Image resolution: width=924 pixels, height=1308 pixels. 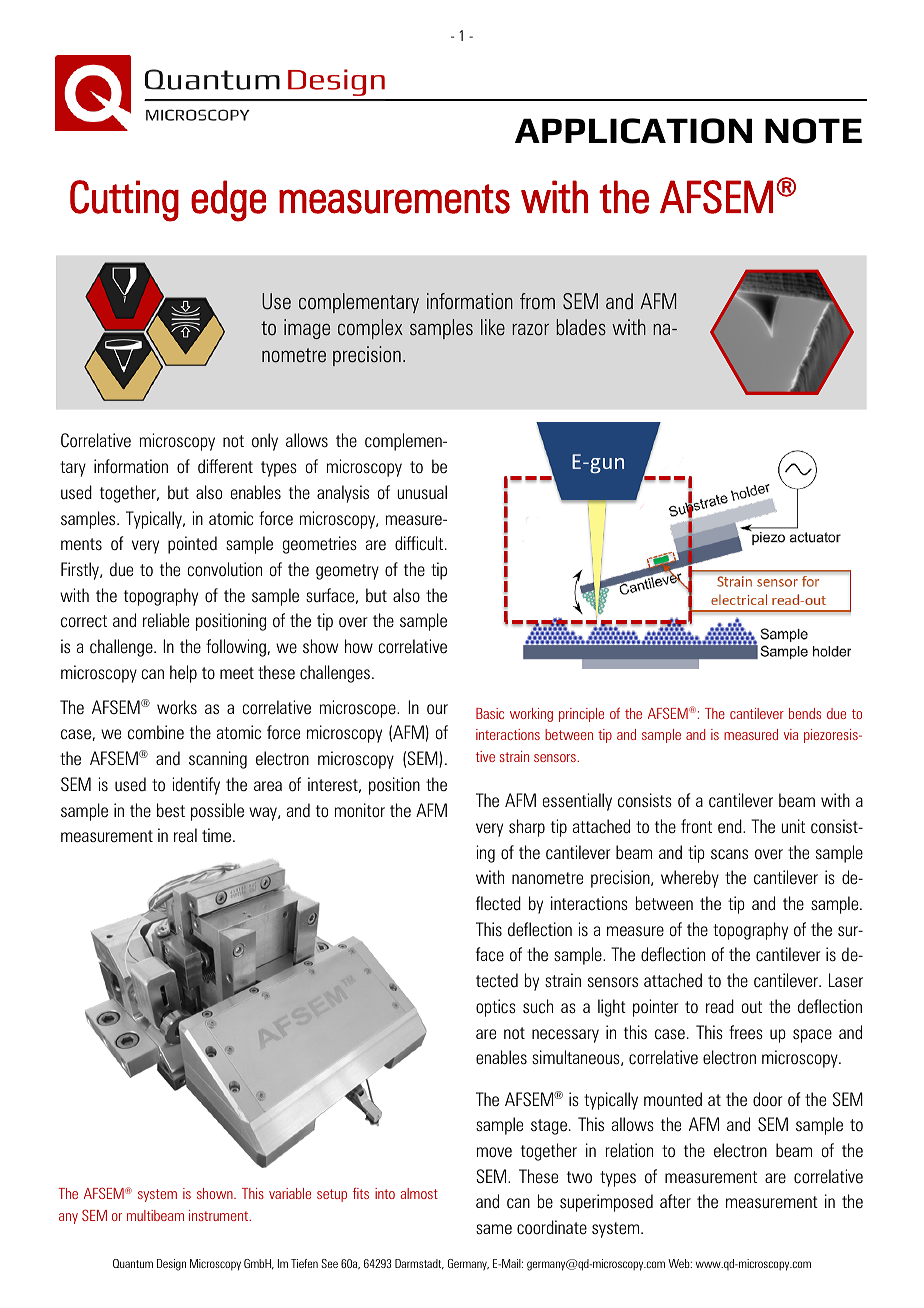 What do you see at coordinates (805, 713) in the screenshot?
I see `bends` at bounding box center [805, 713].
